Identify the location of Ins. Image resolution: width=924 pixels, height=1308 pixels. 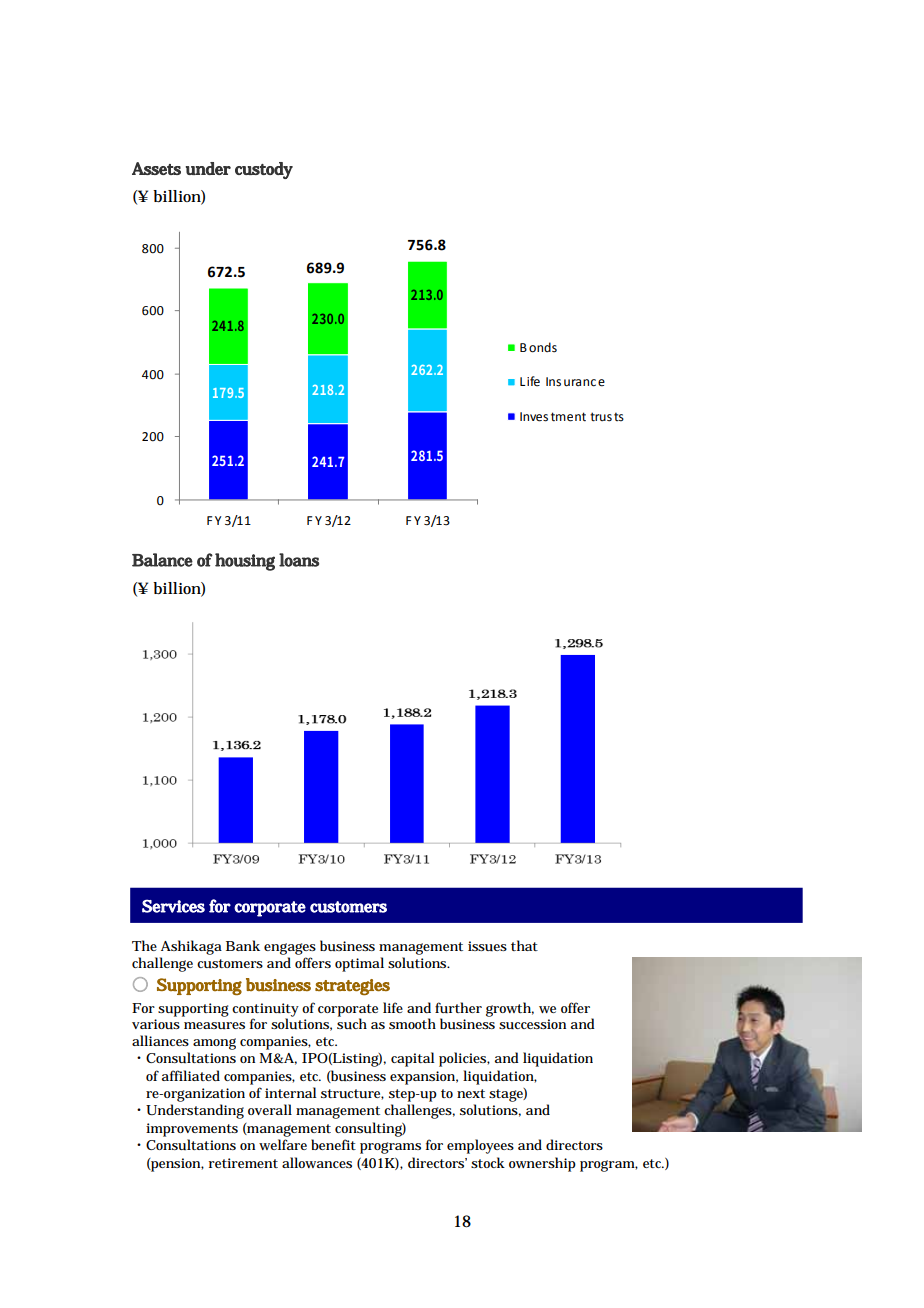
(553, 382).
